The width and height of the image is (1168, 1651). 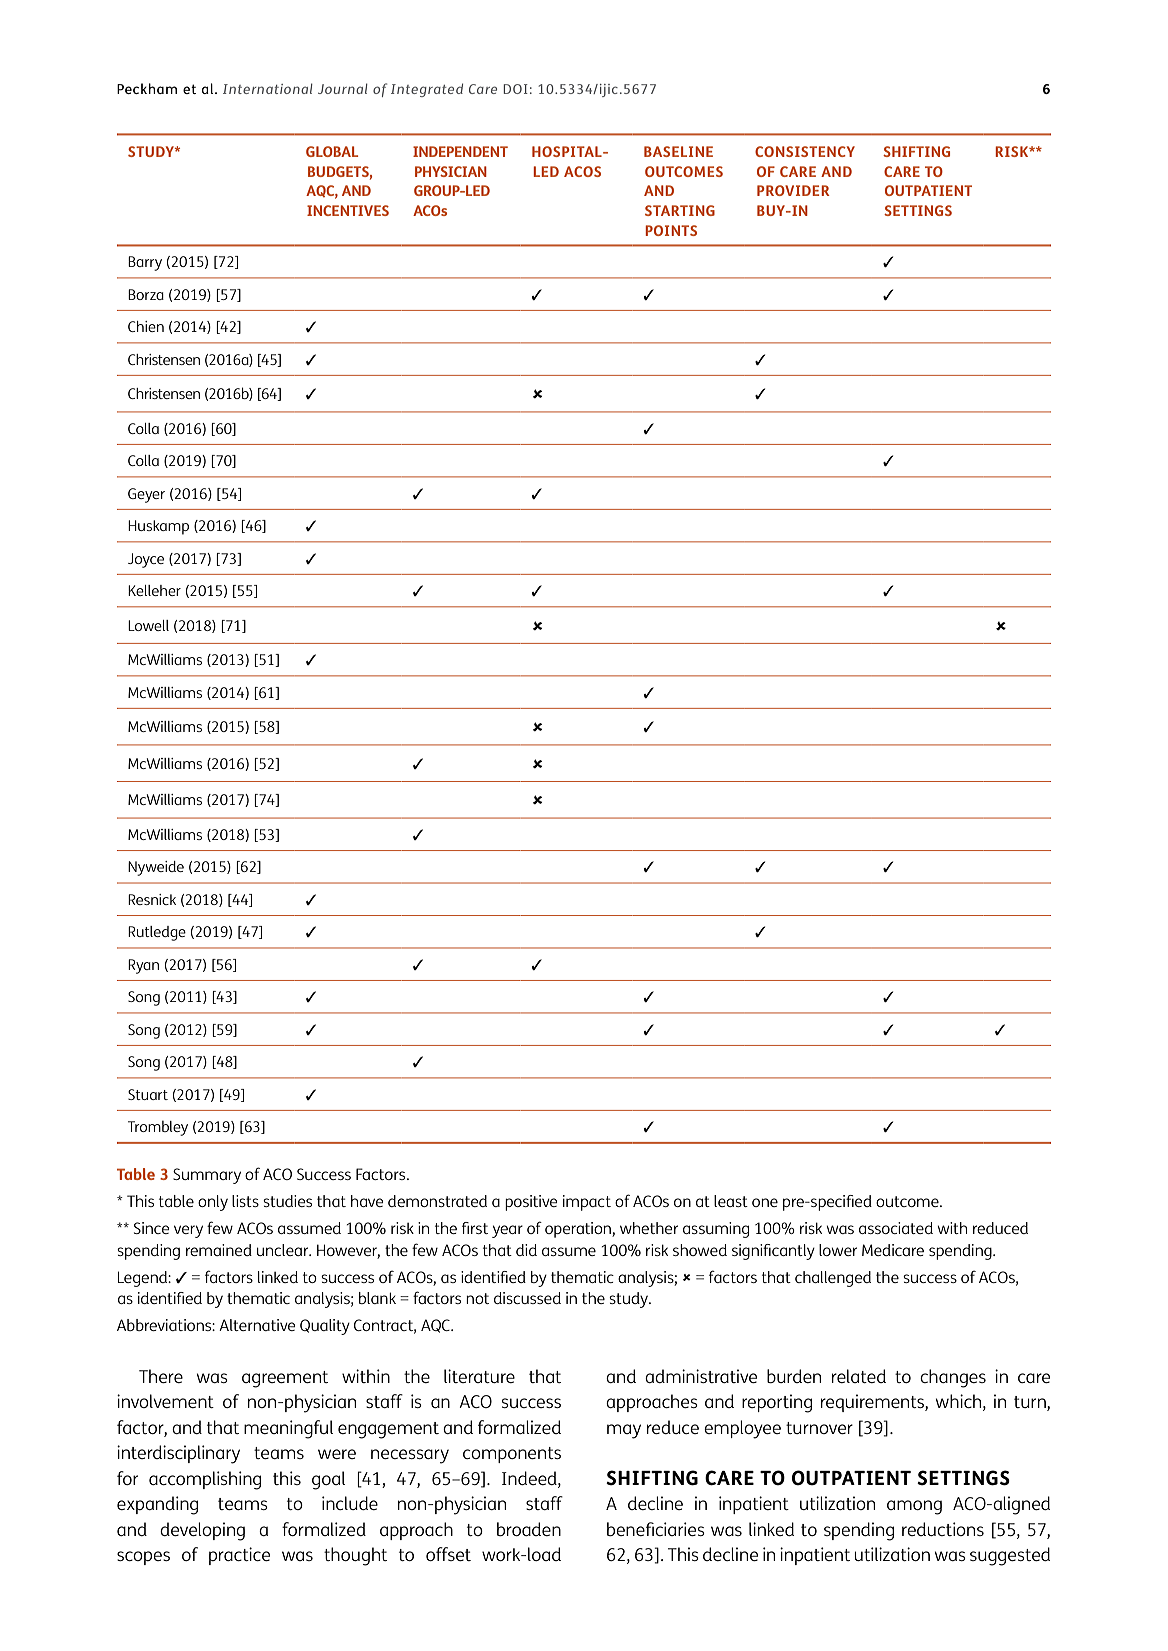 What do you see at coordinates (157, 933) in the image?
I see `Rutledge` at bounding box center [157, 933].
